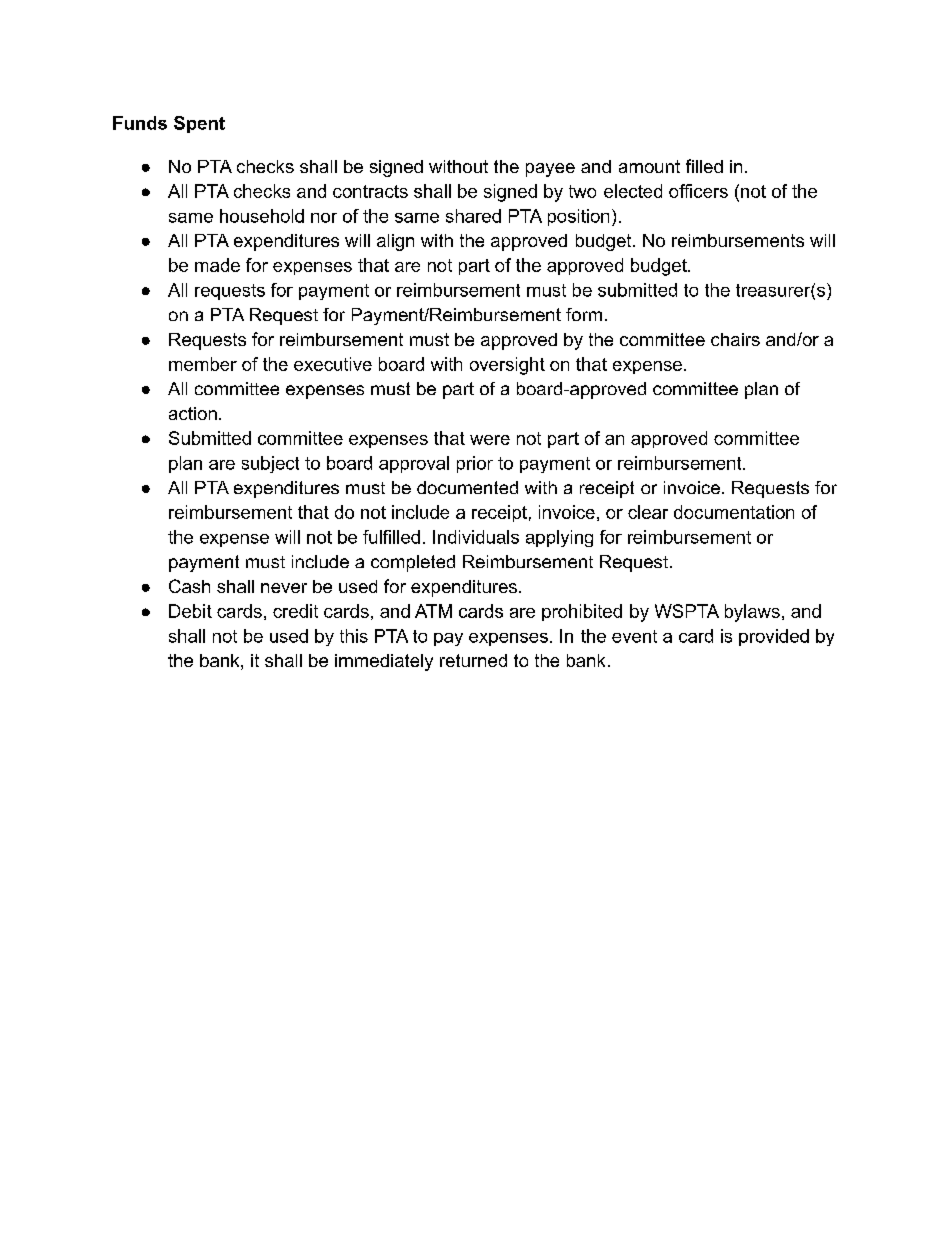  I want to click on Individuals, so click(476, 537).
